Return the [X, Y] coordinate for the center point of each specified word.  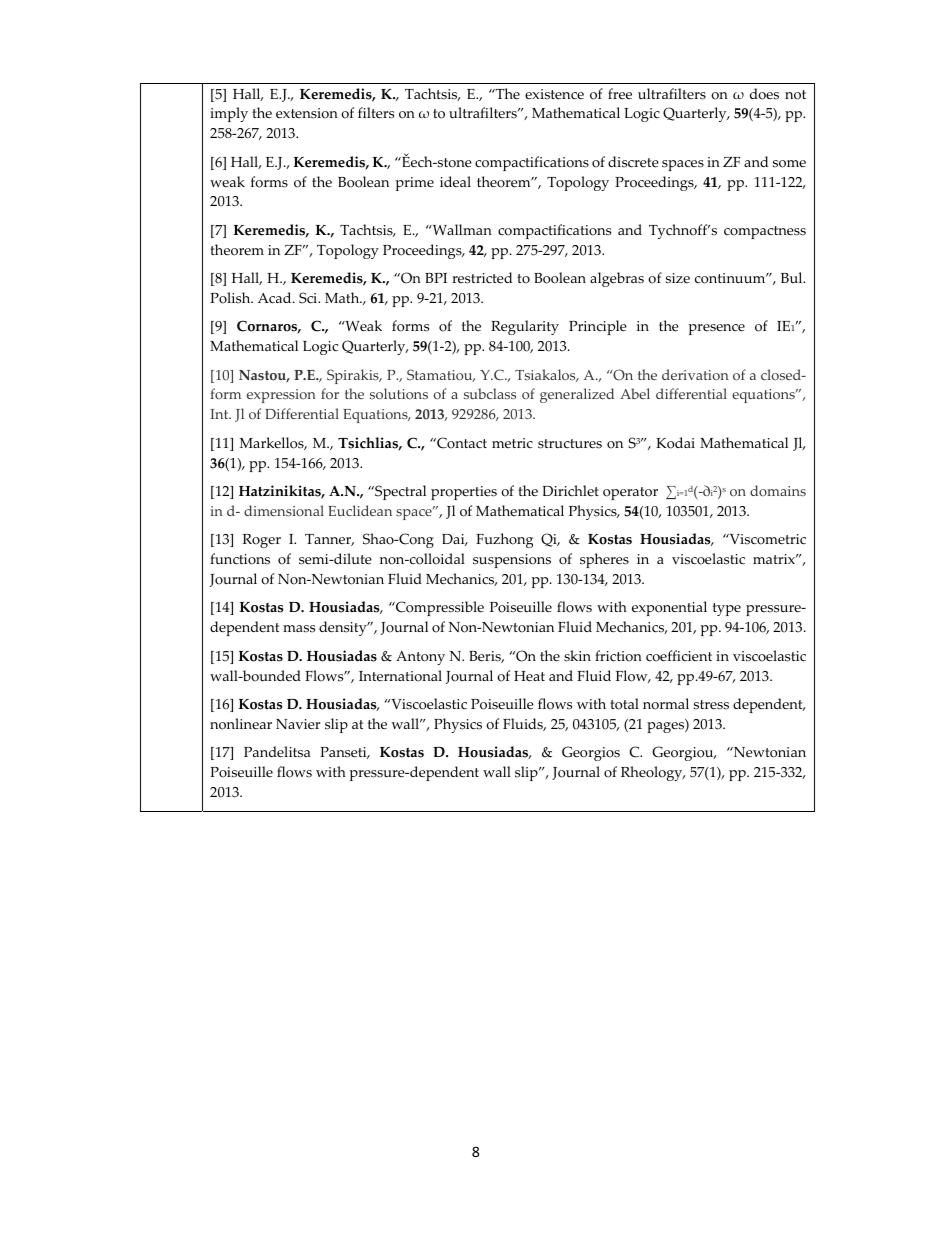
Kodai [675, 443]
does [764, 94]
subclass [490, 393]
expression [281, 396]
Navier [298, 724]
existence [554, 94]
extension [307, 113]
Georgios [591, 753]
